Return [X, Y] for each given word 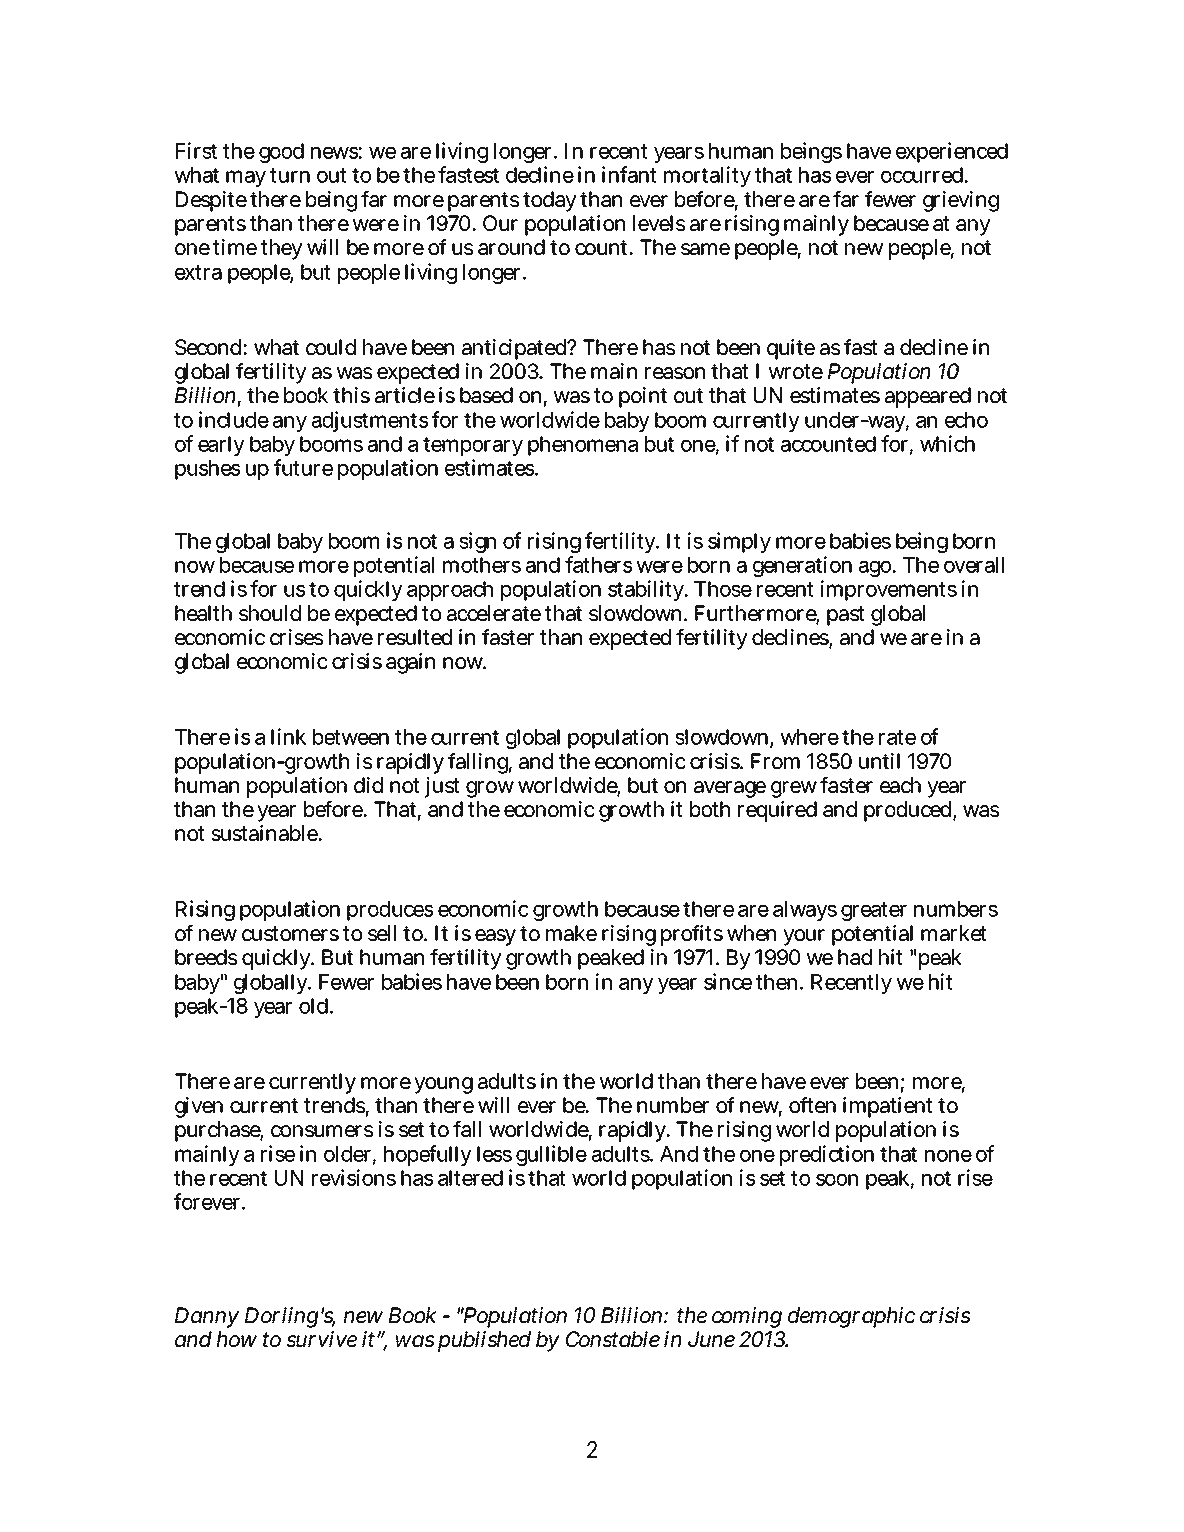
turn [290, 175]
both [710, 809]
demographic [852, 1317]
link [288, 736]
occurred [923, 175]
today [550, 201]
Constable [613, 1339]
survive [321, 1339]
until [879, 761]
